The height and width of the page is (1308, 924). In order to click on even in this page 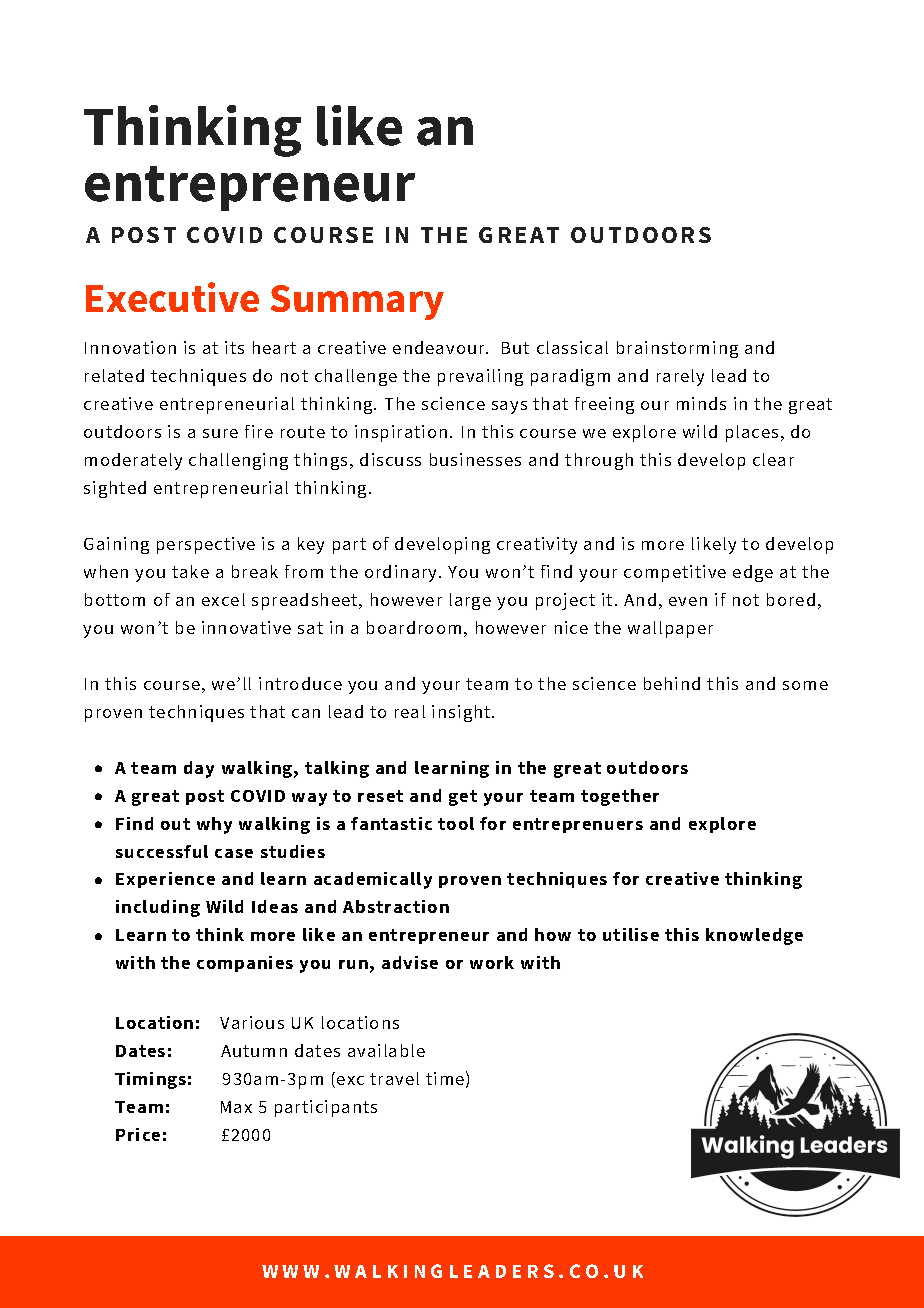, I will do `click(688, 601)`.
